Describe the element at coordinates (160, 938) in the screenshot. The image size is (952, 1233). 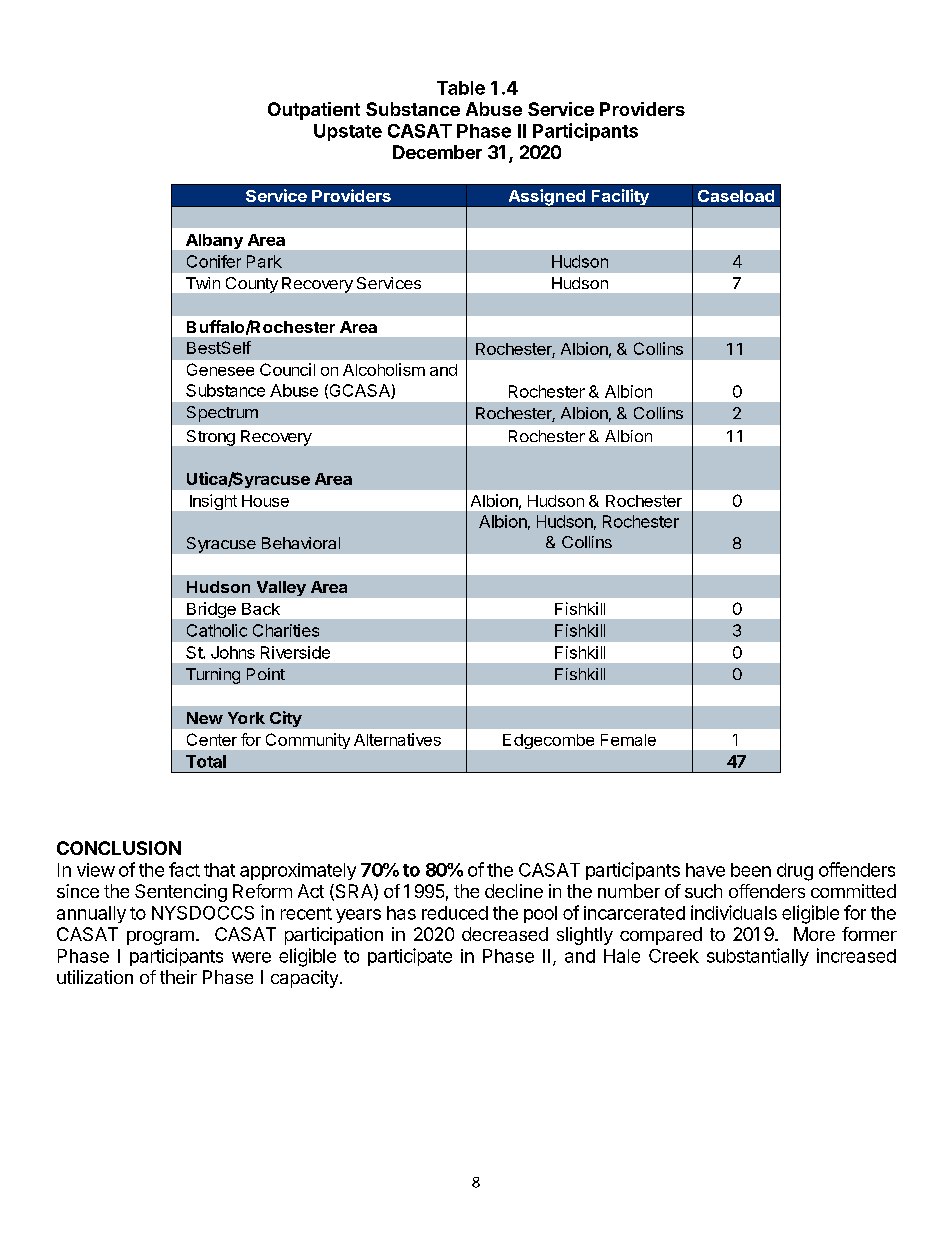
I see `program` at that location.
